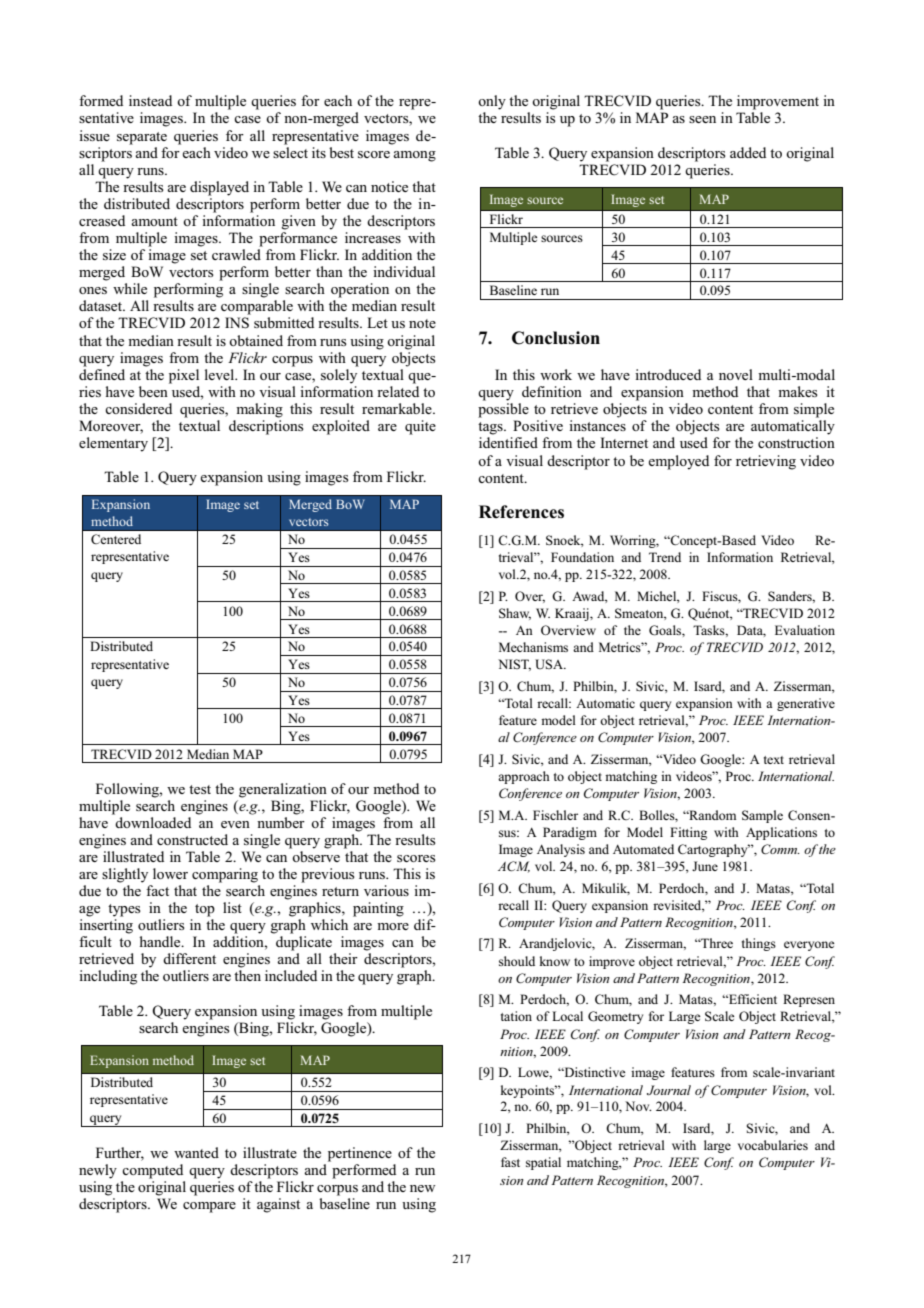 This document has width=924, height=1308. I want to click on Evaluation, so click(805, 630).
